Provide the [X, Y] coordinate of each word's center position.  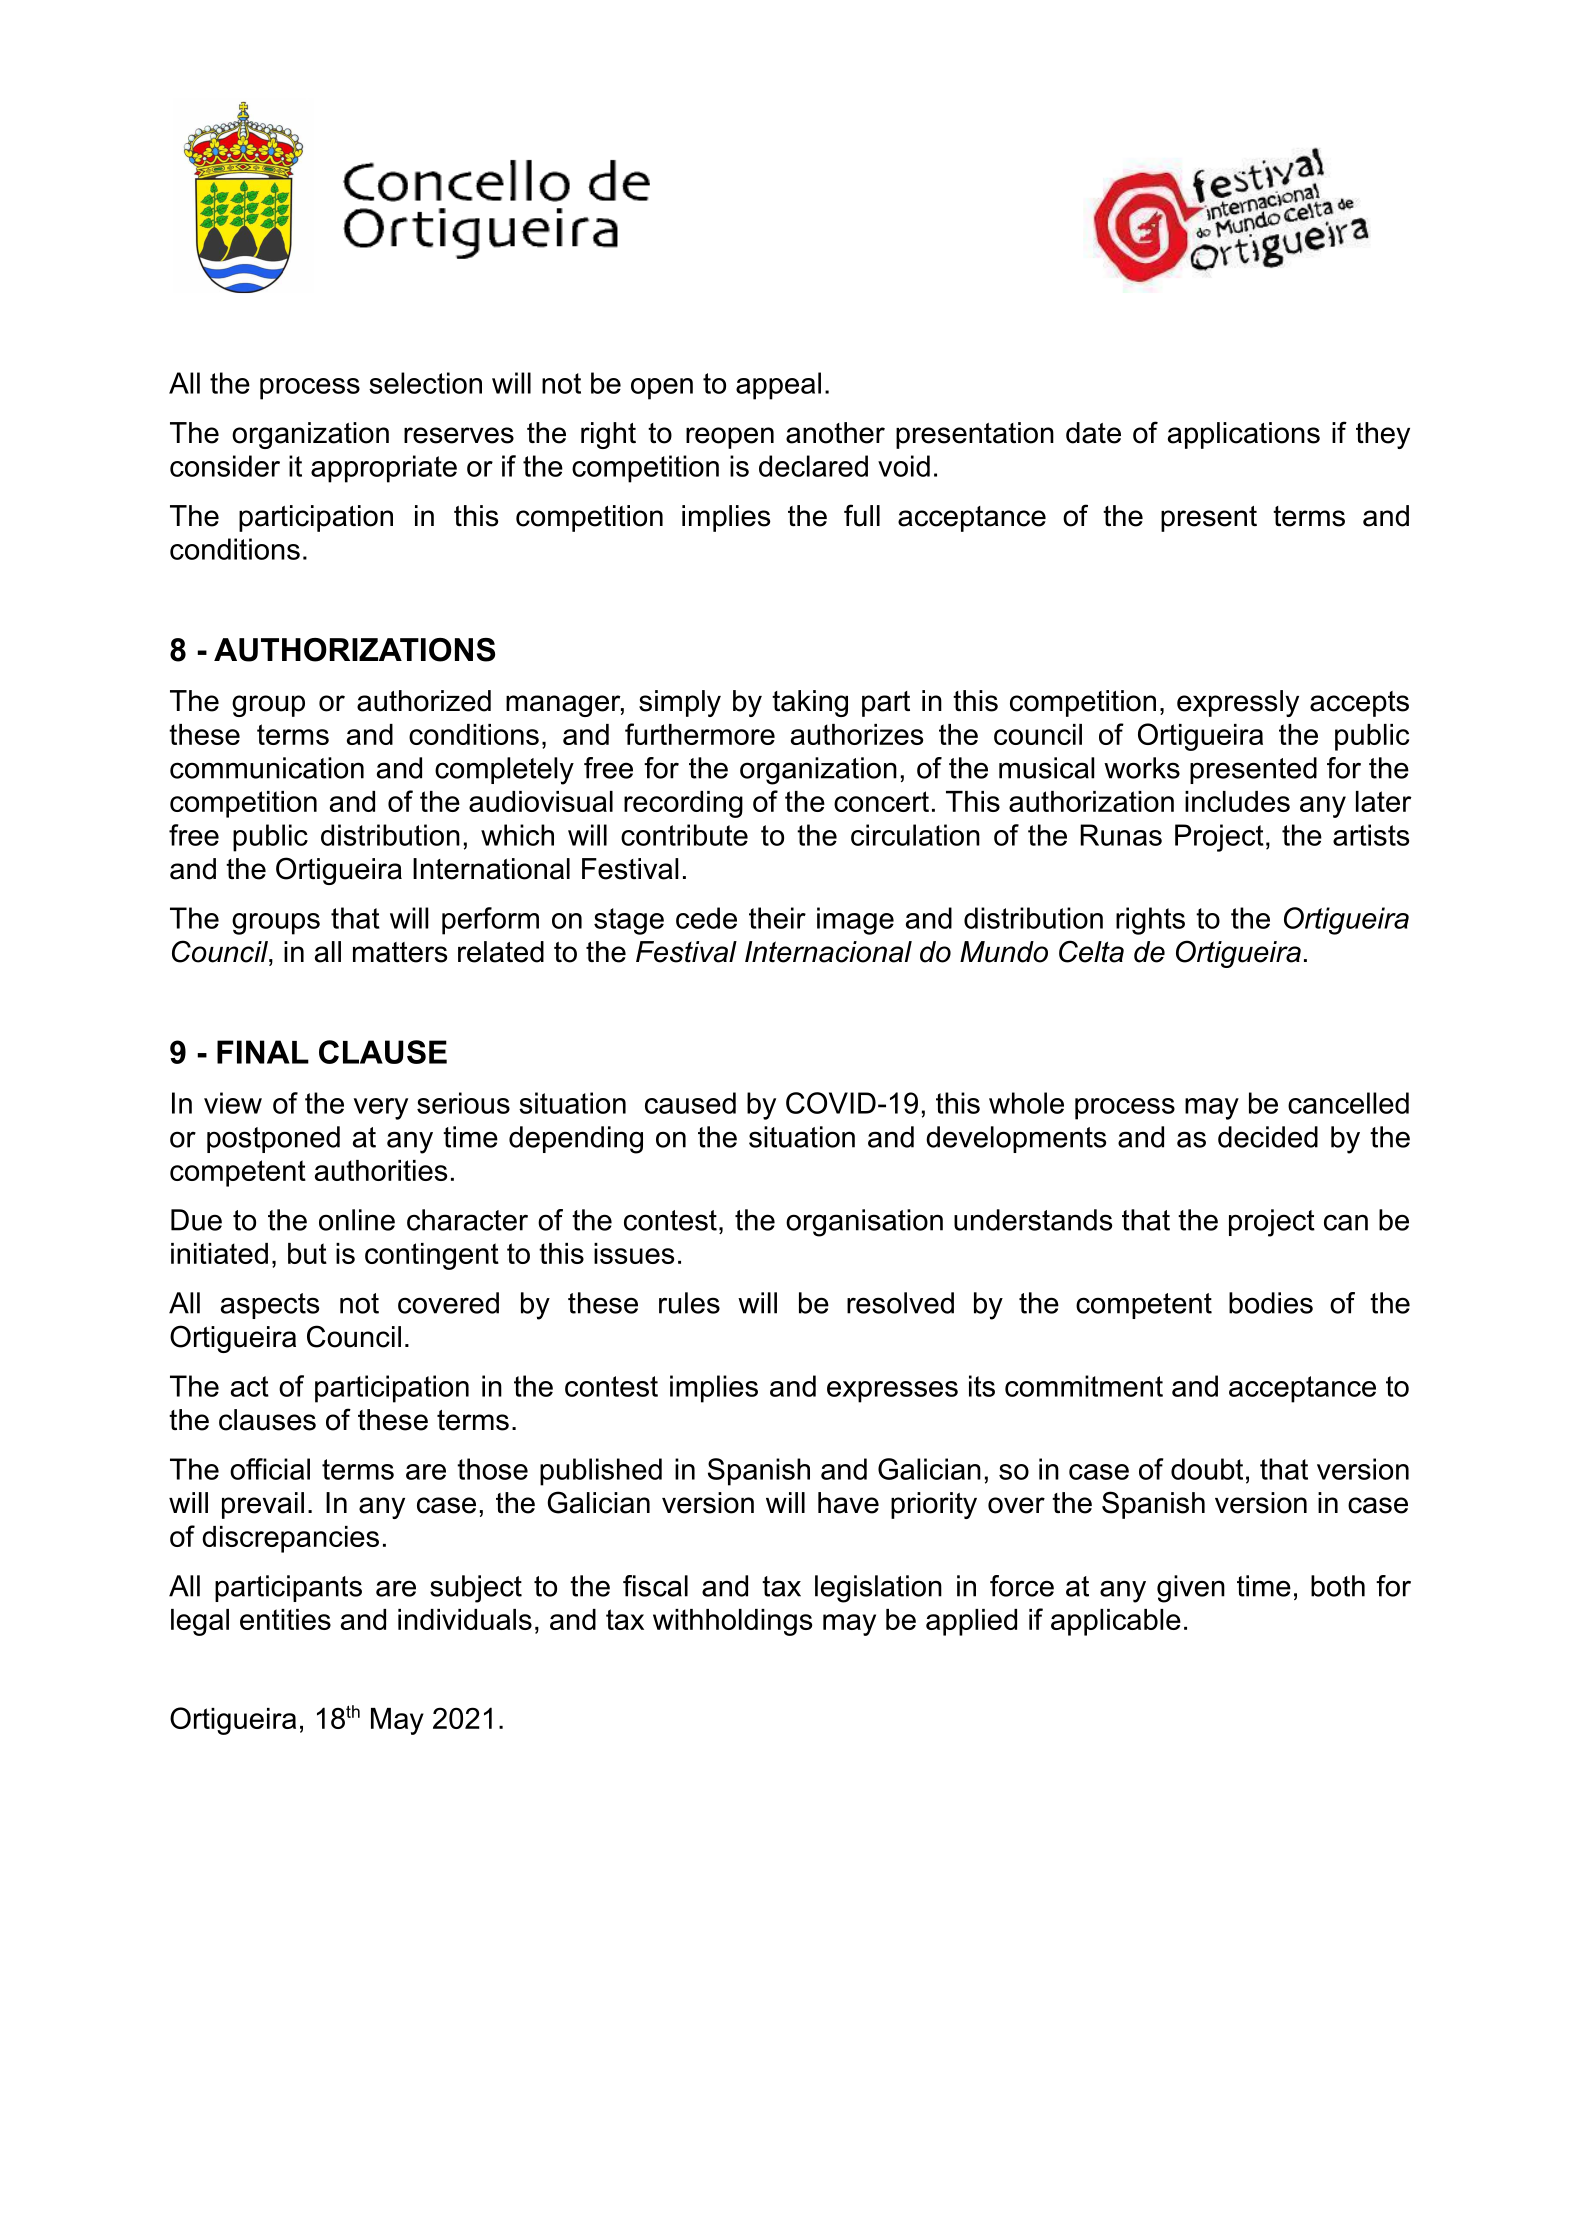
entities [285, 1619]
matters [400, 952]
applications [1244, 435]
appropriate [384, 469]
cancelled [1348, 1103]
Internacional [828, 952]
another [835, 433]
